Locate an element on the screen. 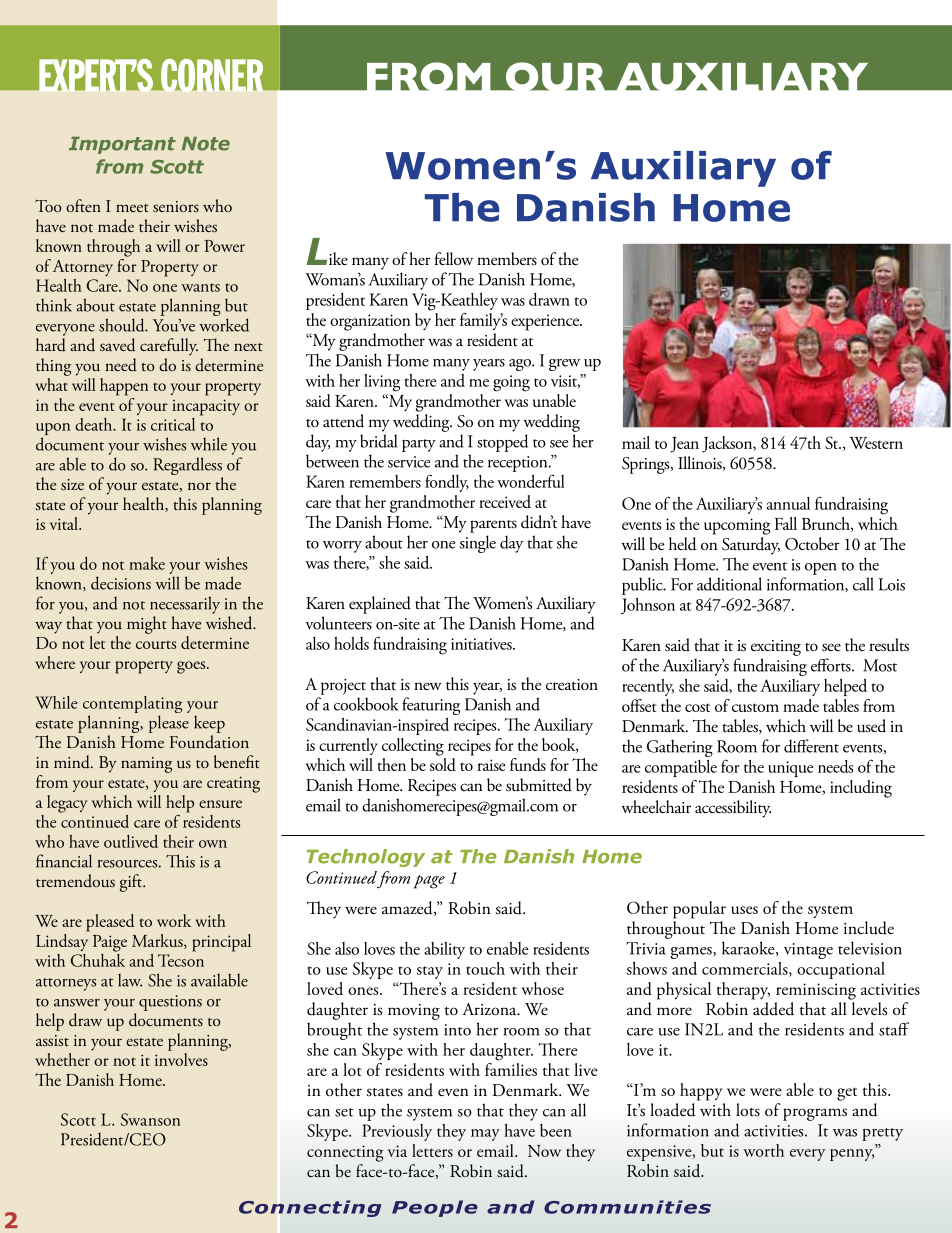  letters is located at coordinates (432, 1150).
